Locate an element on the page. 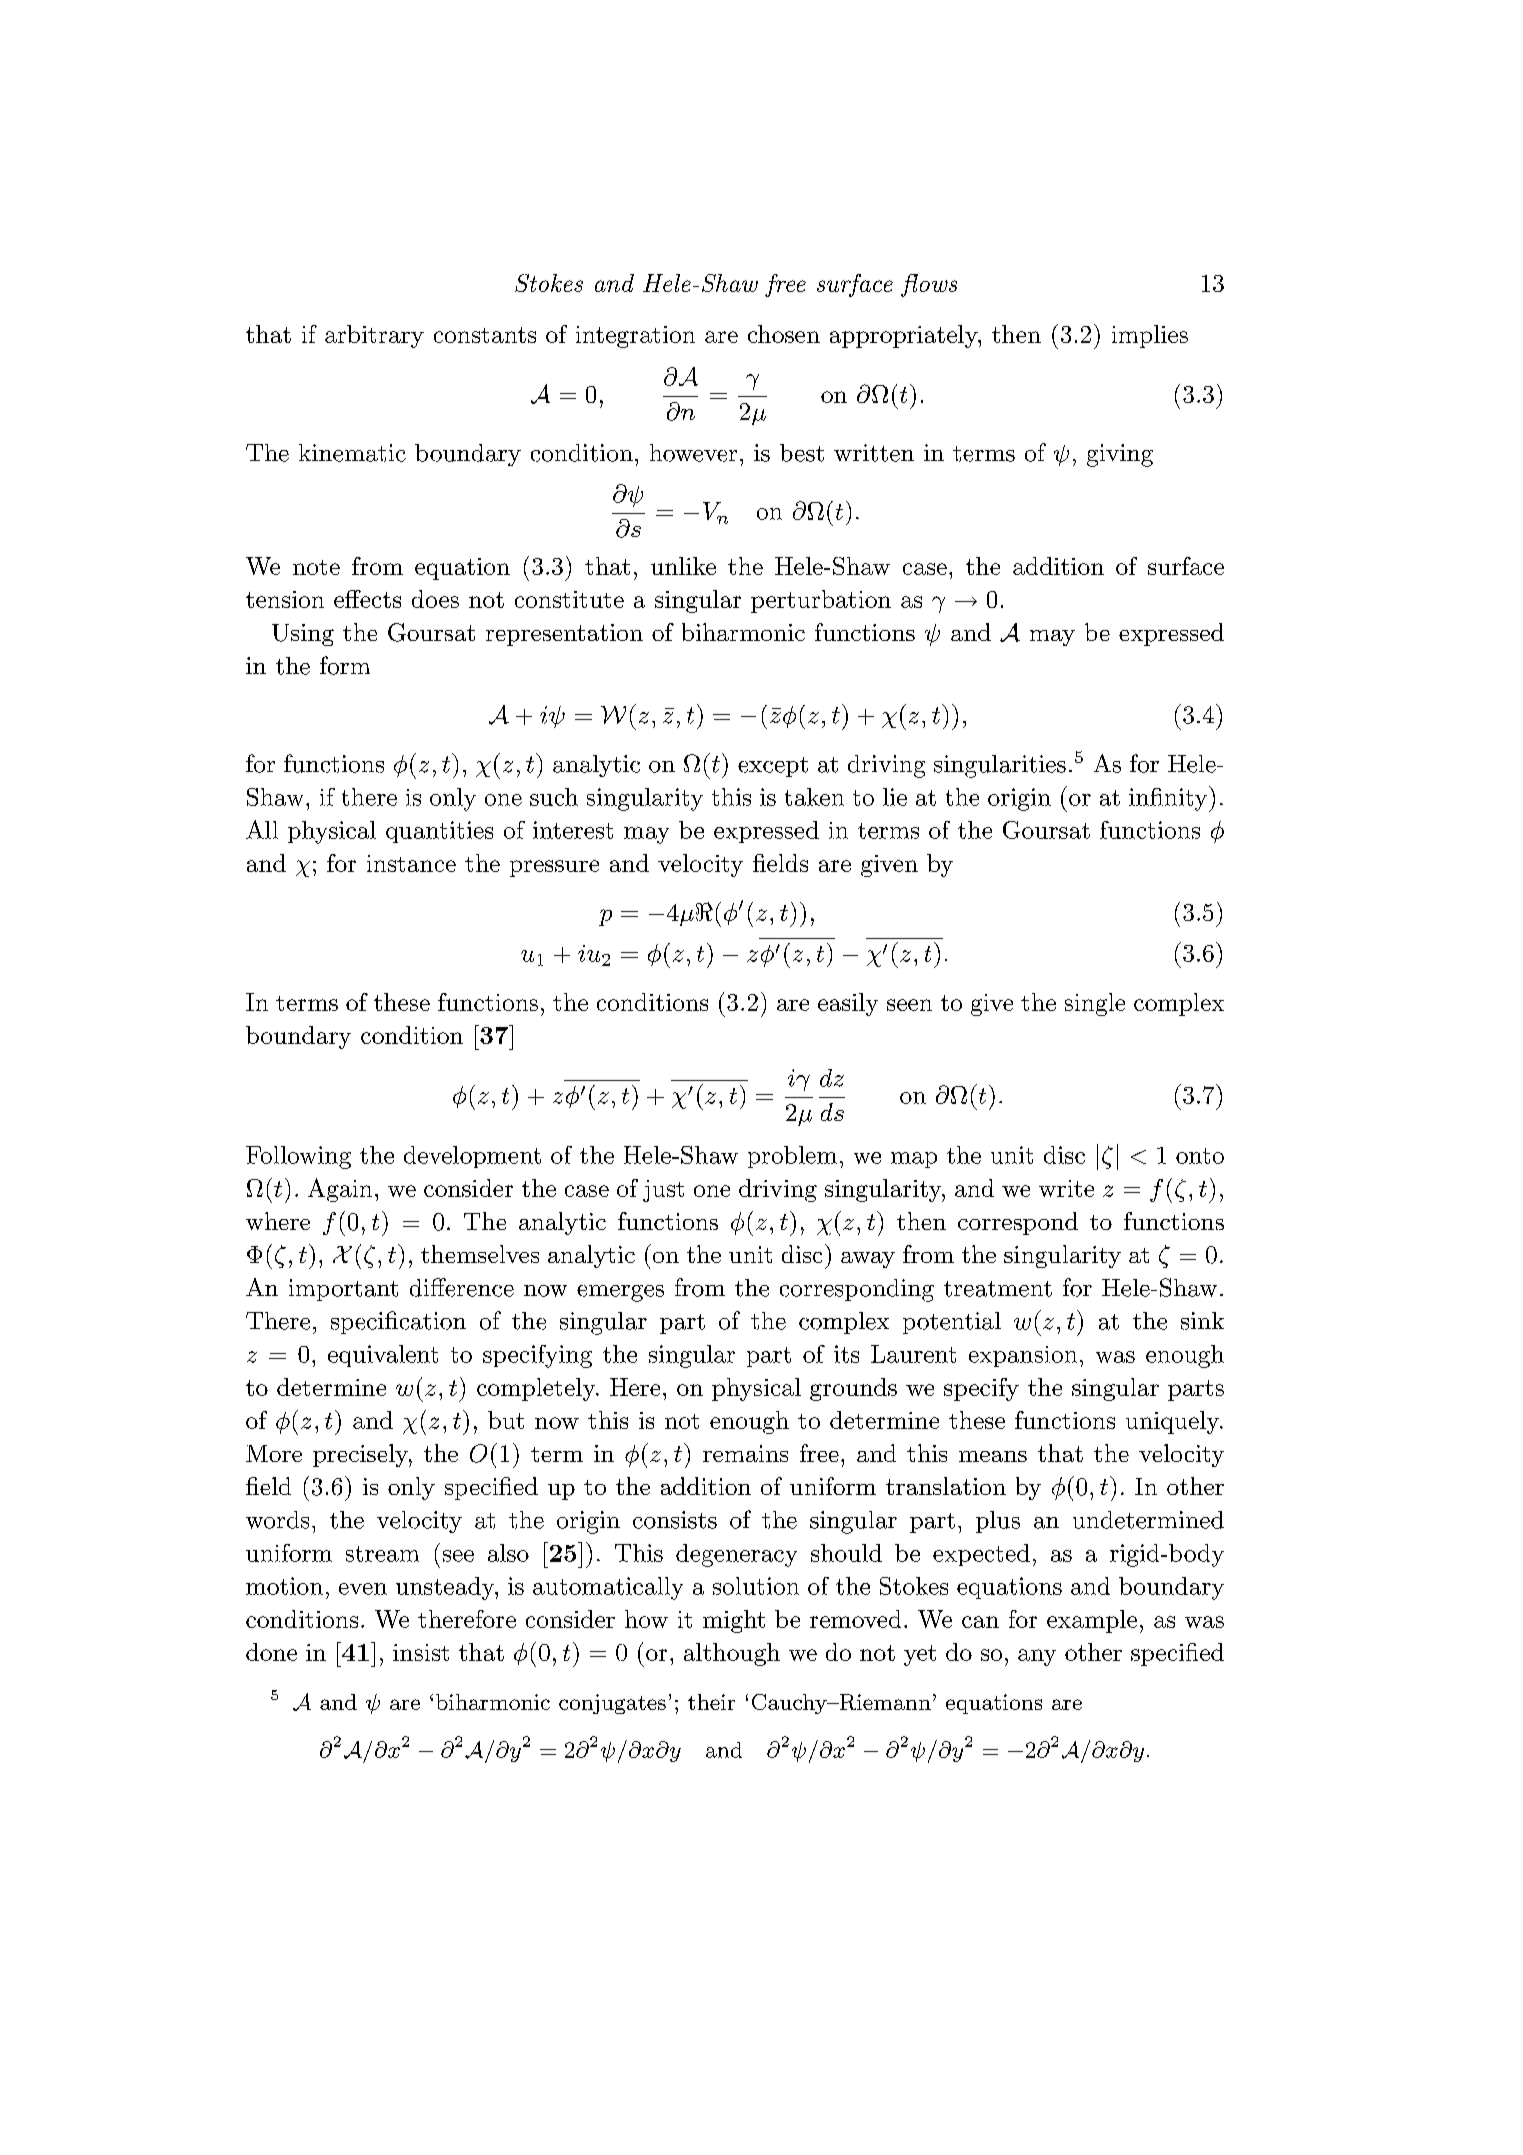  effects is located at coordinates (367, 599).
